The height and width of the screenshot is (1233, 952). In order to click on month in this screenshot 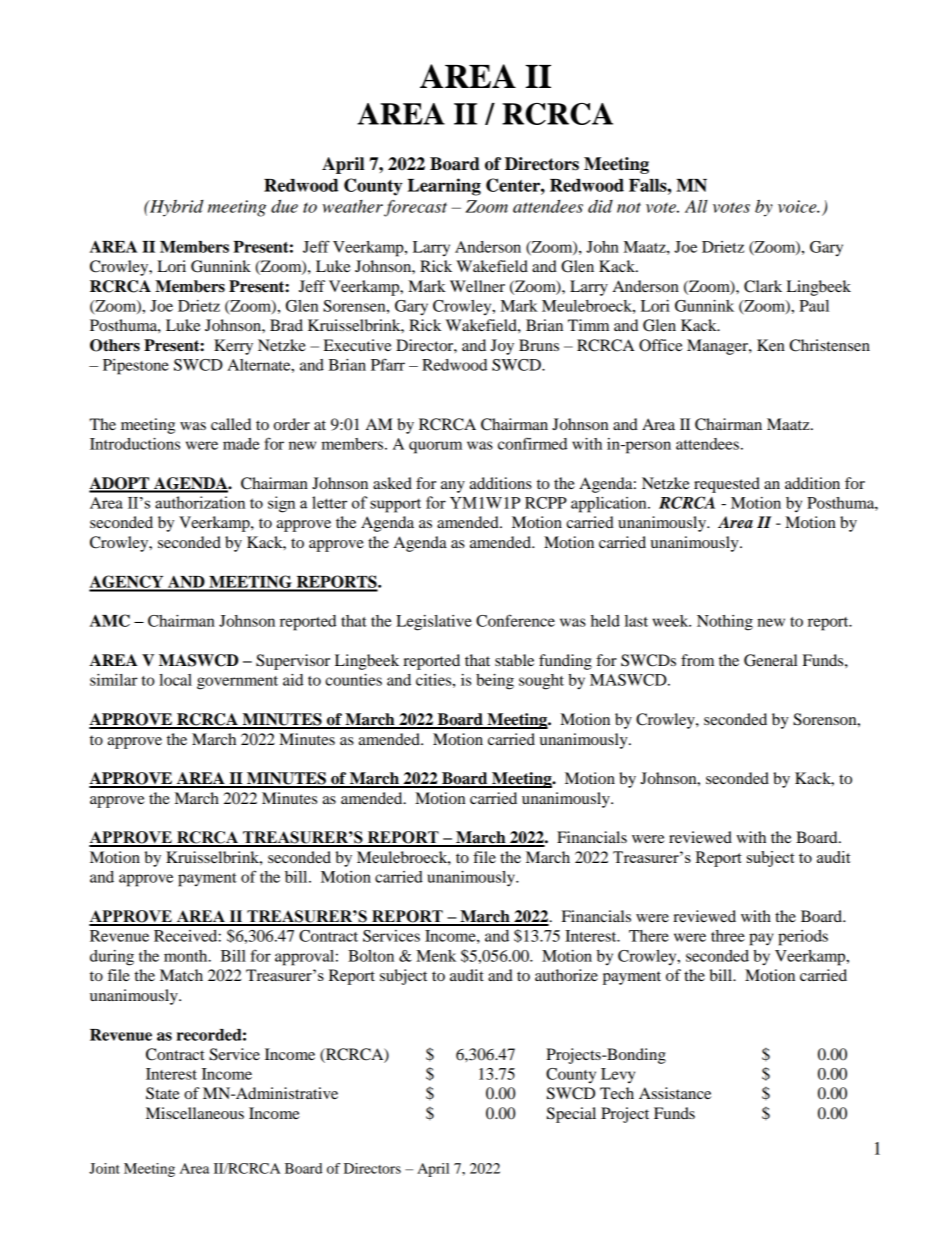, I will do `click(187, 956)`.
